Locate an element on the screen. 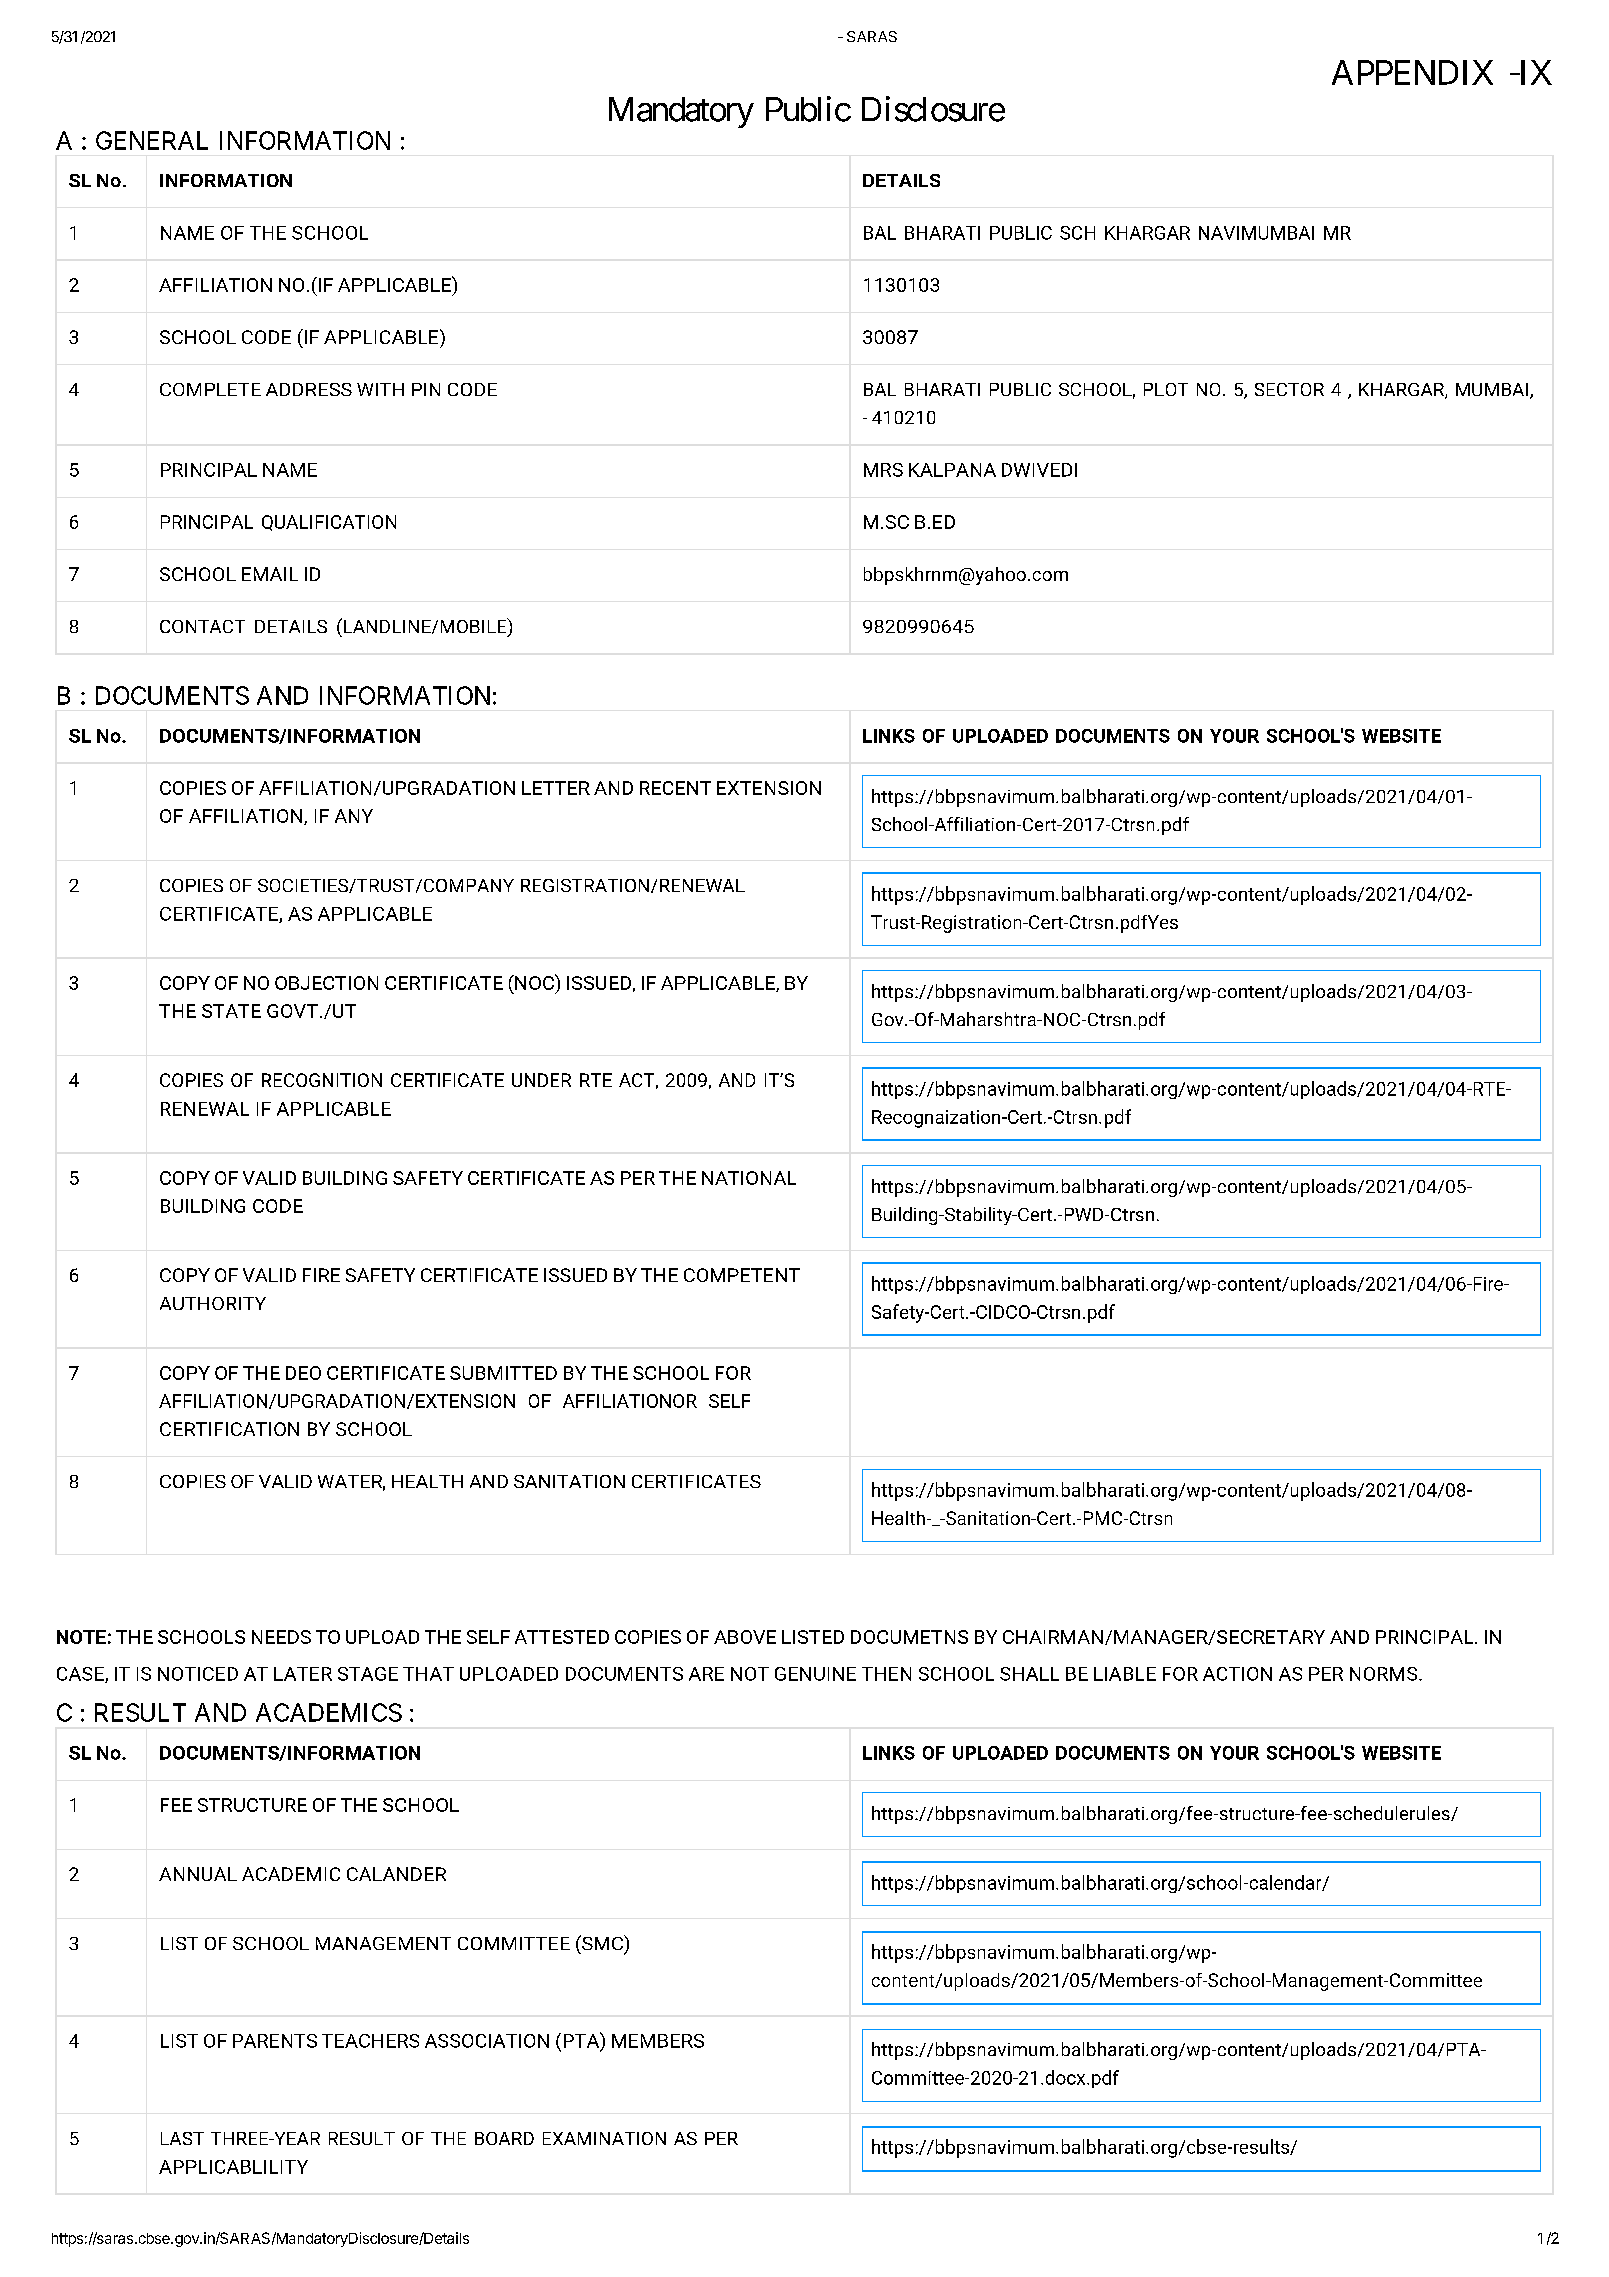  MRS is located at coordinates (883, 470).
